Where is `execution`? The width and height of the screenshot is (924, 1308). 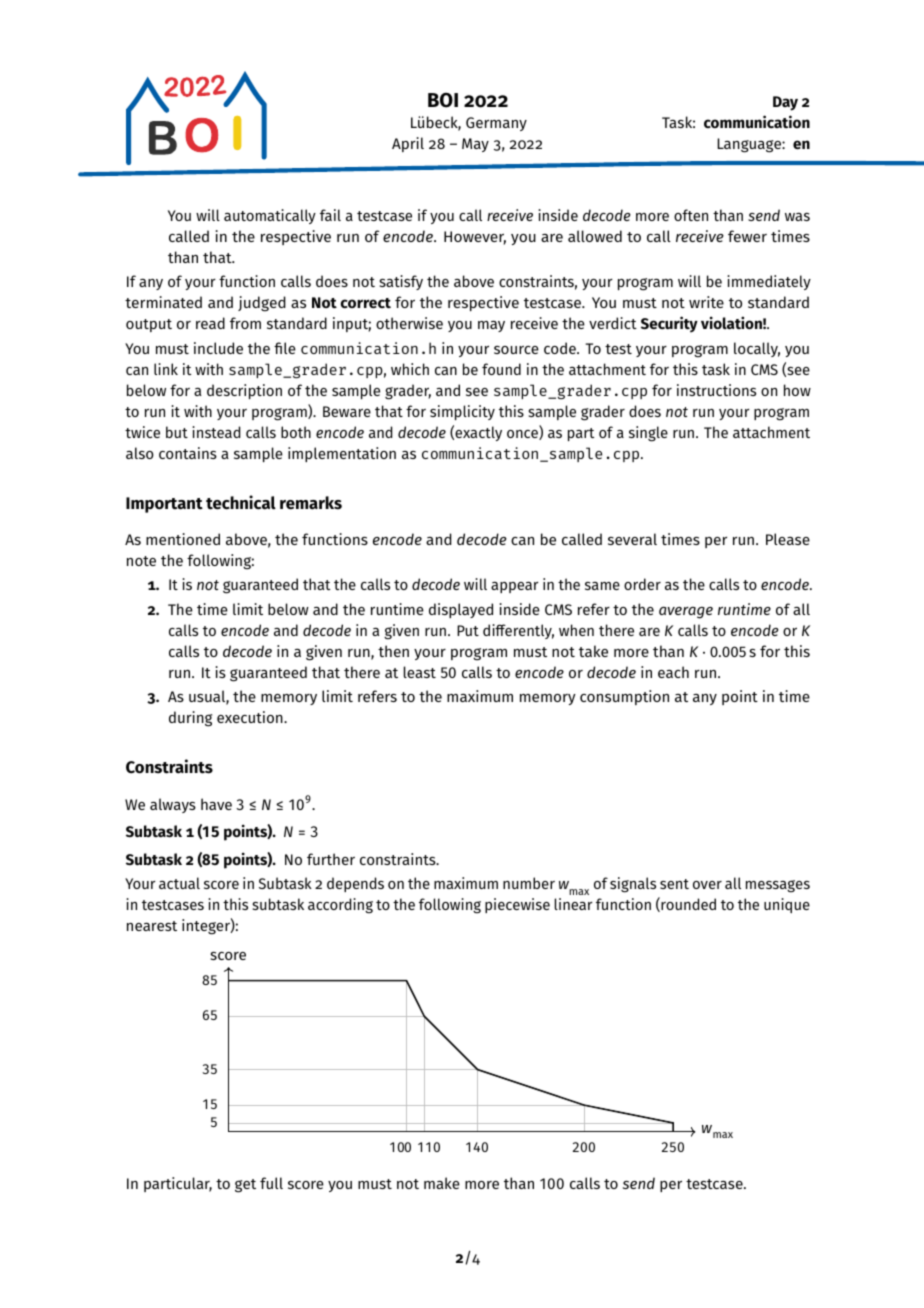
execution is located at coordinates (251, 717).
